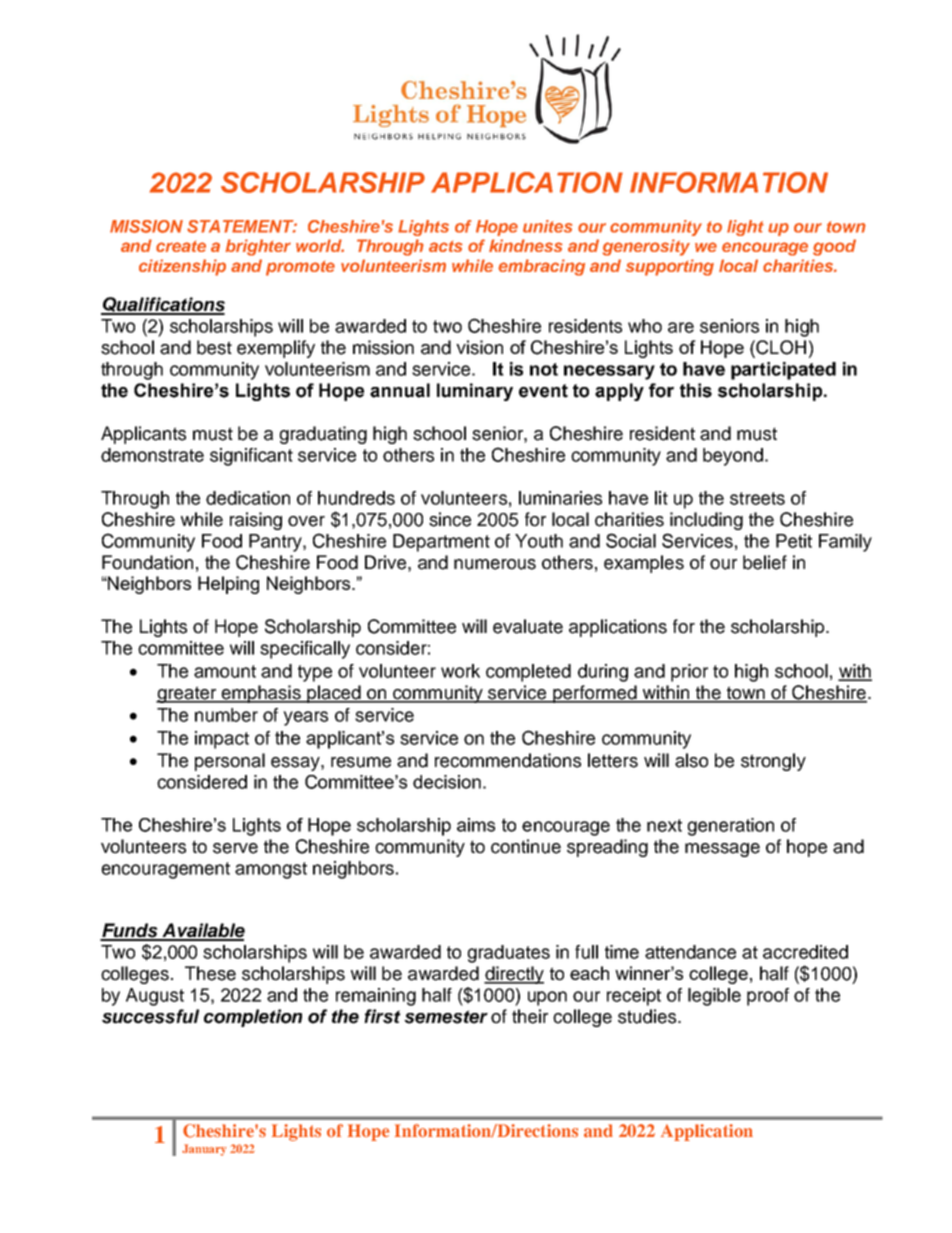 The width and height of the page is (952, 1233). I want to click on January, so click(204, 1150).
